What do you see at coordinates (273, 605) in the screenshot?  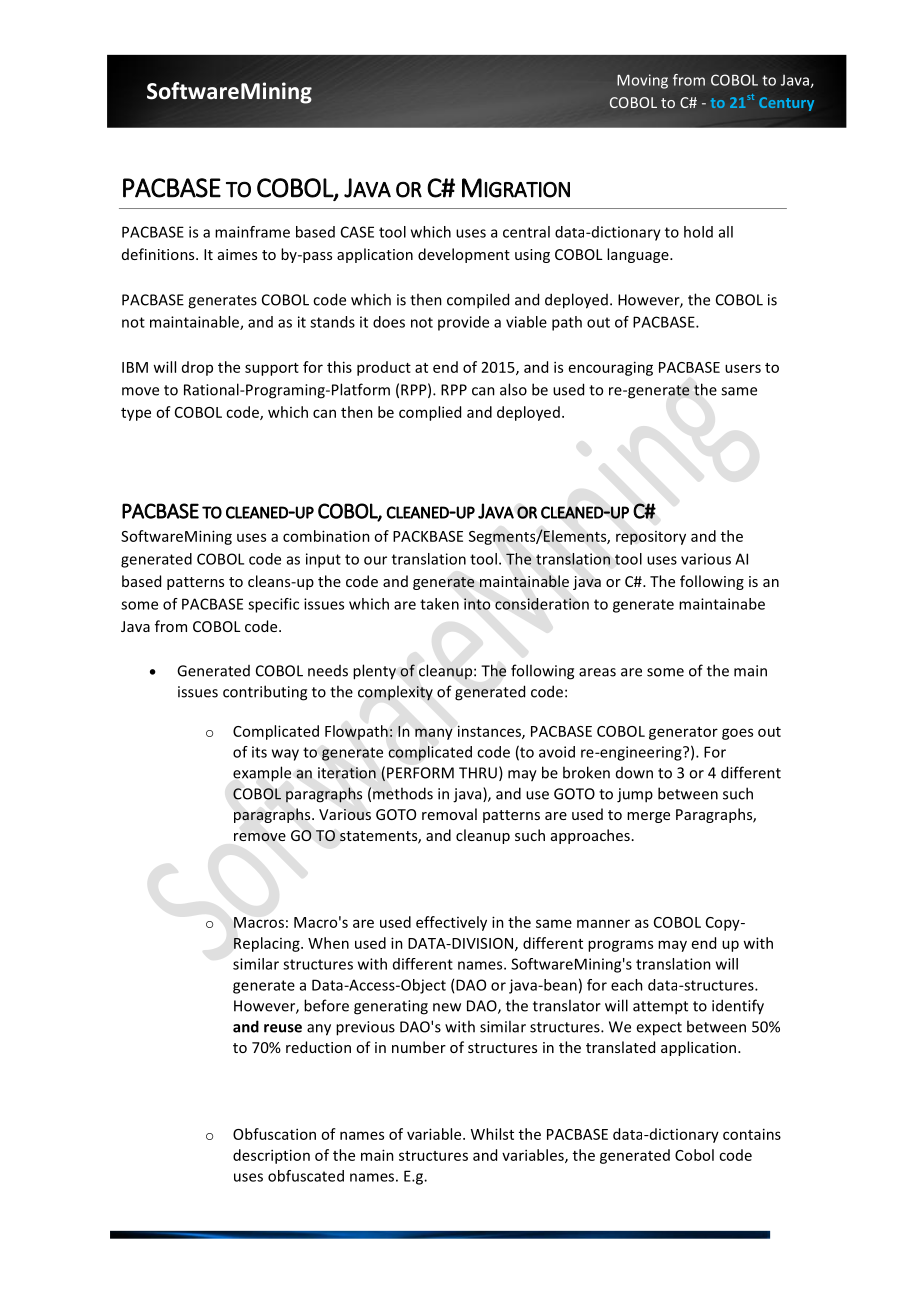 I see `specific` at bounding box center [273, 605].
